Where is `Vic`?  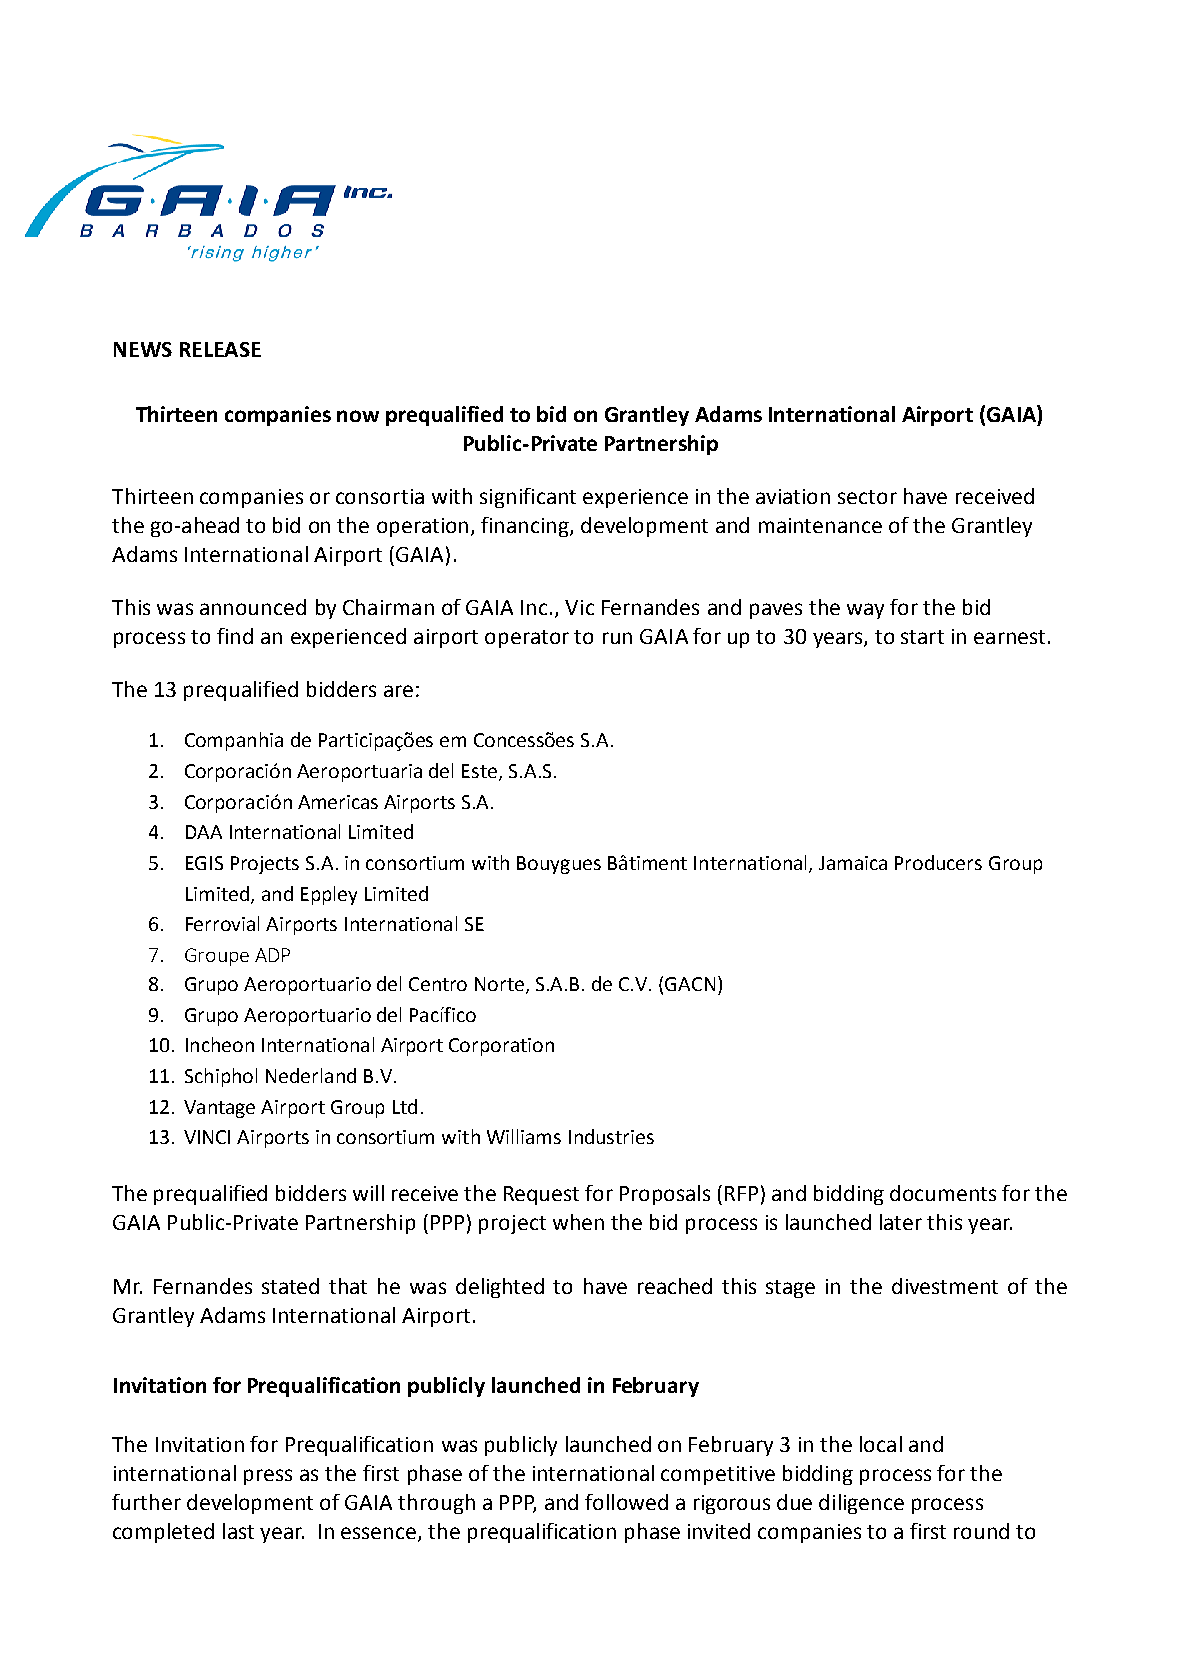 Vic is located at coordinates (579, 607).
